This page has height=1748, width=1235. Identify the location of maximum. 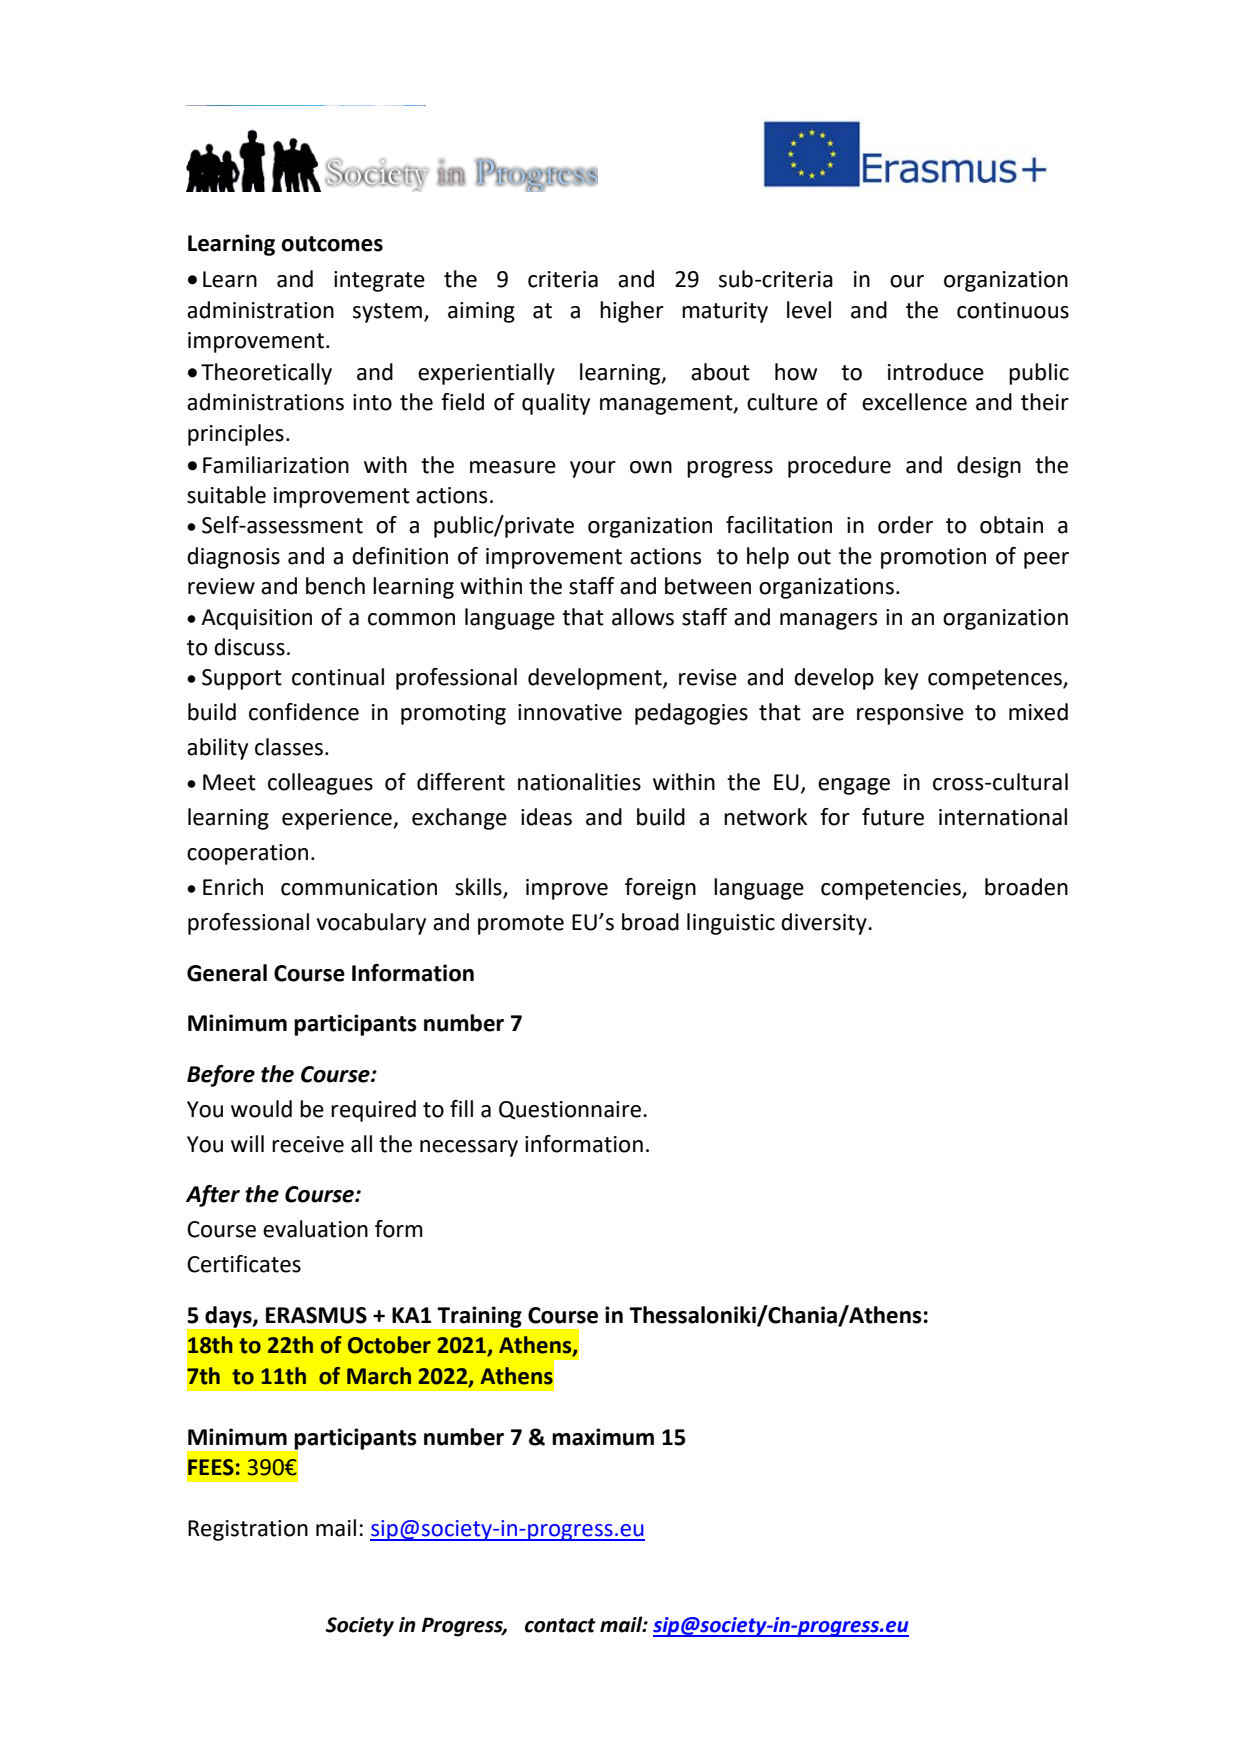
(603, 1437).
